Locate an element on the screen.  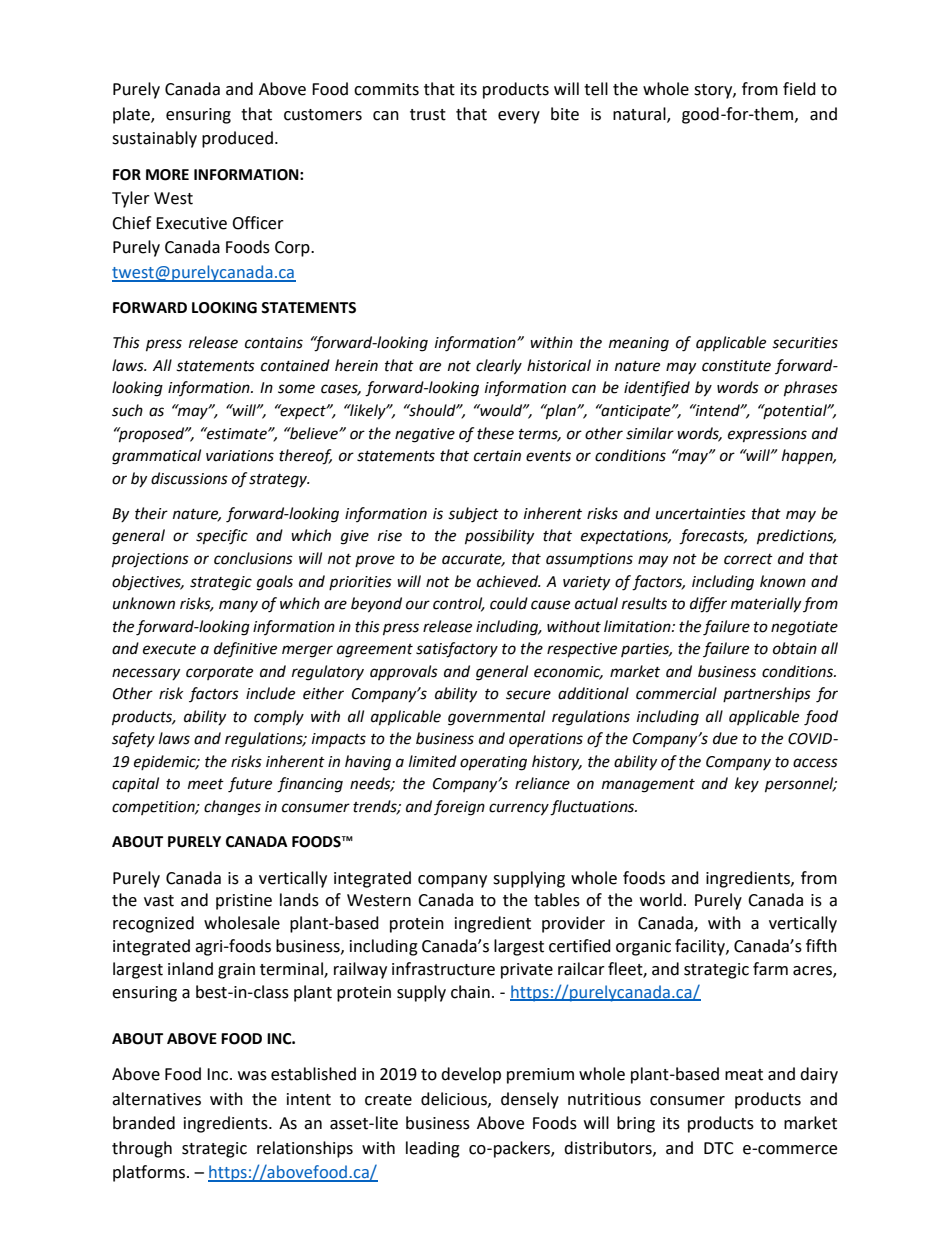
leading is located at coordinates (433, 1149).
